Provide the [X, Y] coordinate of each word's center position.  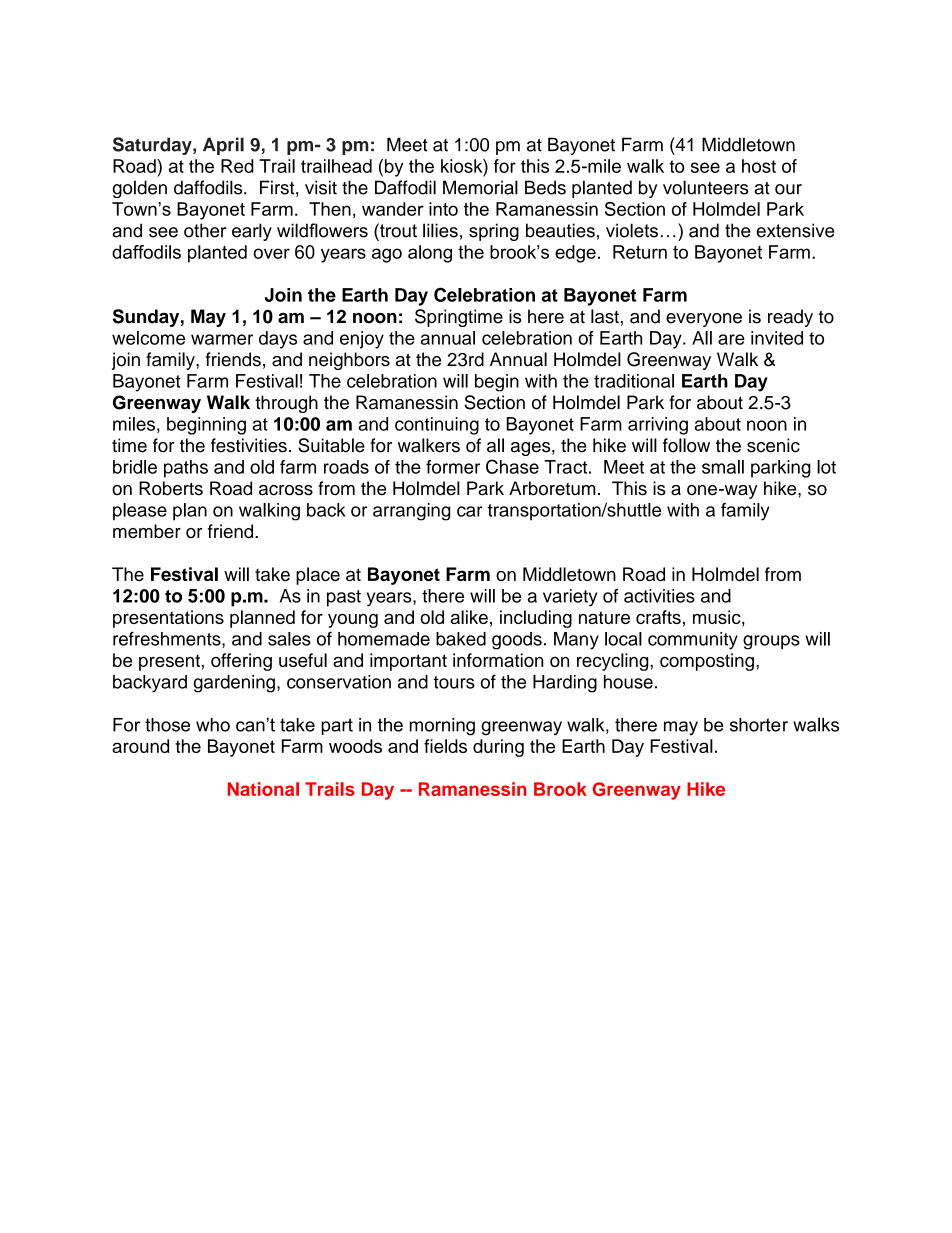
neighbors [349, 361]
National [263, 789]
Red [237, 166]
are [731, 339]
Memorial [480, 187]
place [318, 576]
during [498, 748]
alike [469, 617]
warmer [222, 339]
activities [659, 596]
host [759, 166]
